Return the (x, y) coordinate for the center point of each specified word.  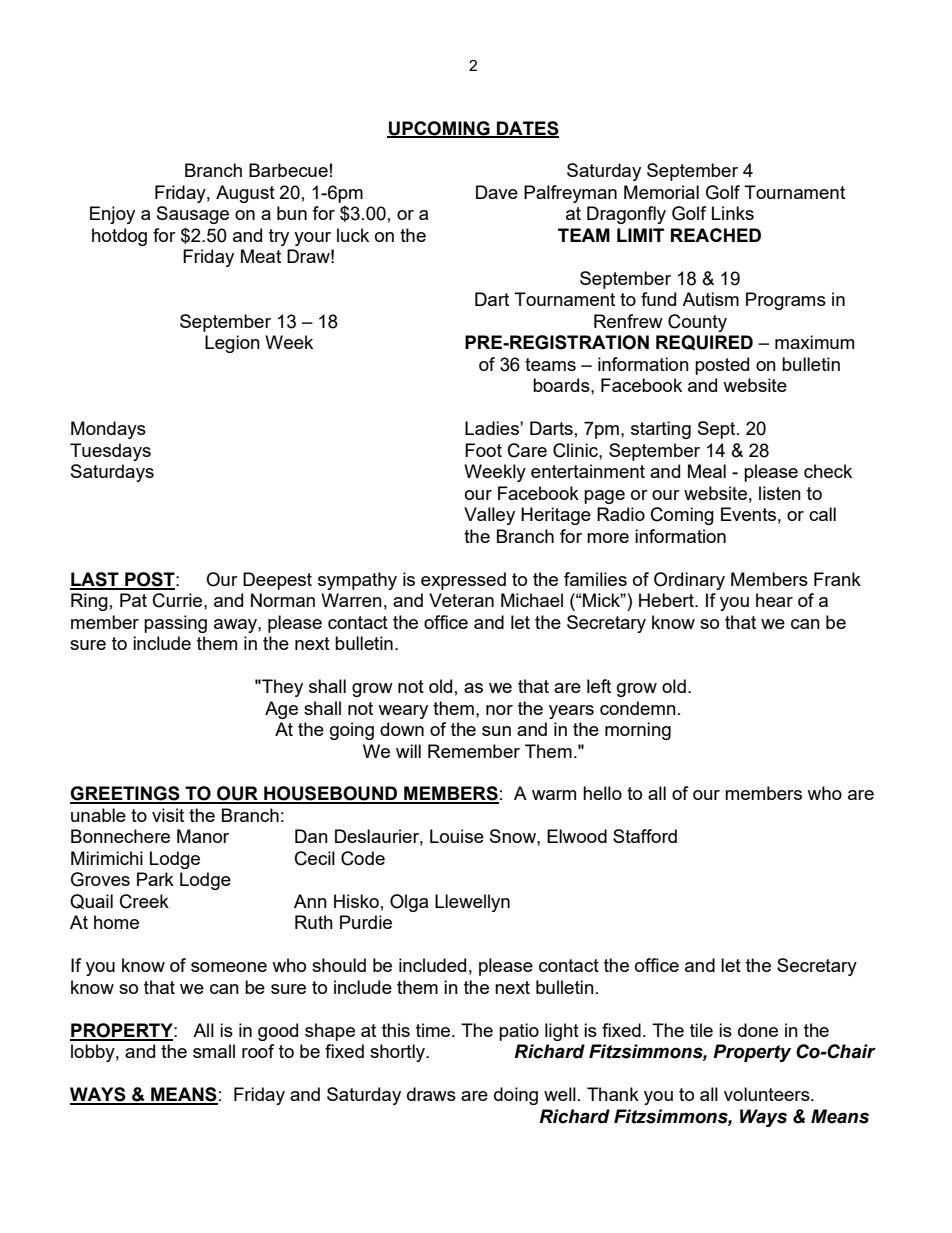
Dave (497, 192)
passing (175, 624)
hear (774, 600)
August (245, 194)
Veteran (461, 600)
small (214, 1051)
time (434, 1030)
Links (733, 213)
